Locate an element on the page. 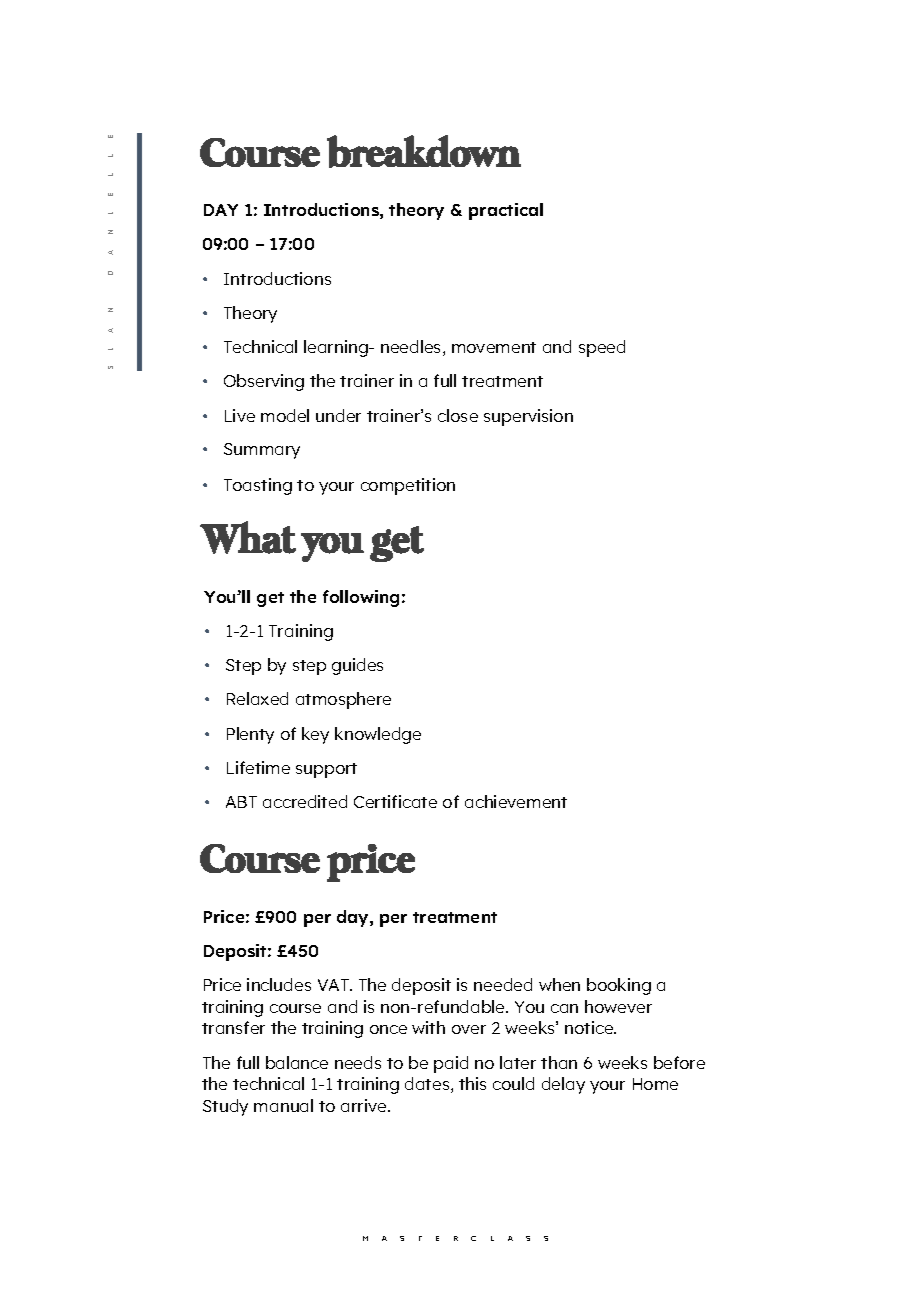 The image size is (924, 1308). achievement is located at coordinates (516, 801).
